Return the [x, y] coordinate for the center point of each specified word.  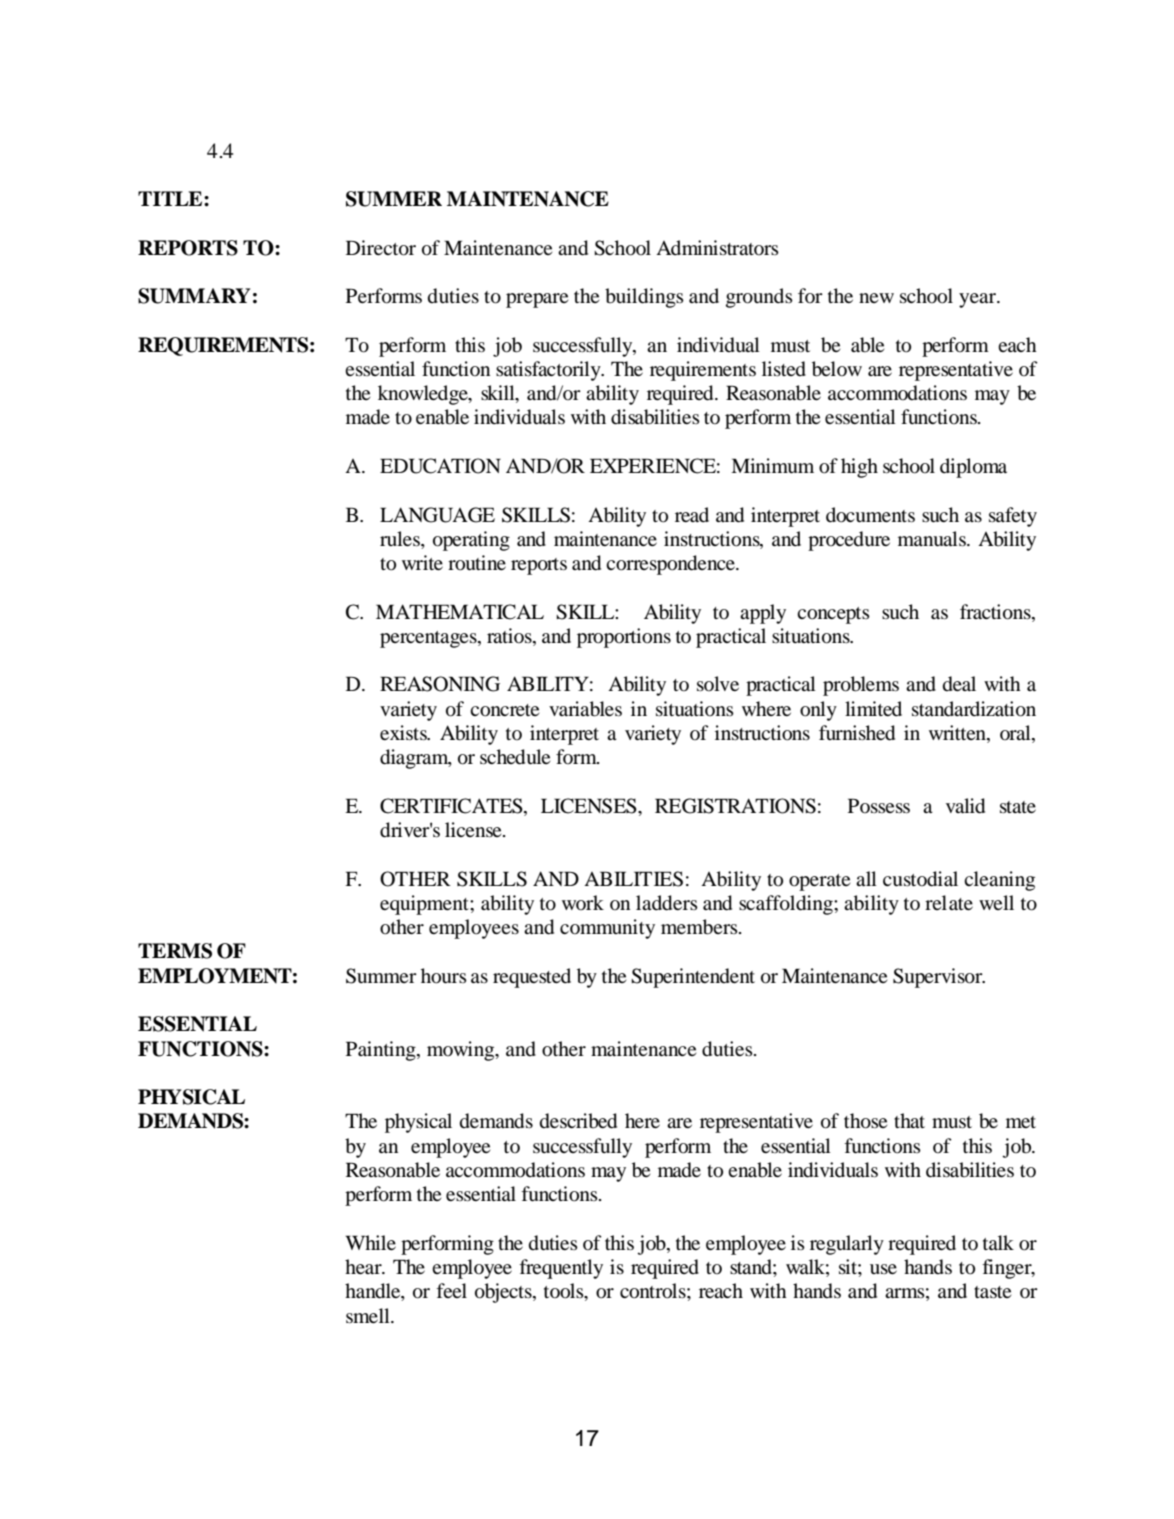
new [876, 298]
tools [565, 1292]
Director [381, 248]
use [883, 1269]
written [958, 734]
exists [404, 732]
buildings [644, 298]
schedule [515, 757]
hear [364, 1266]
